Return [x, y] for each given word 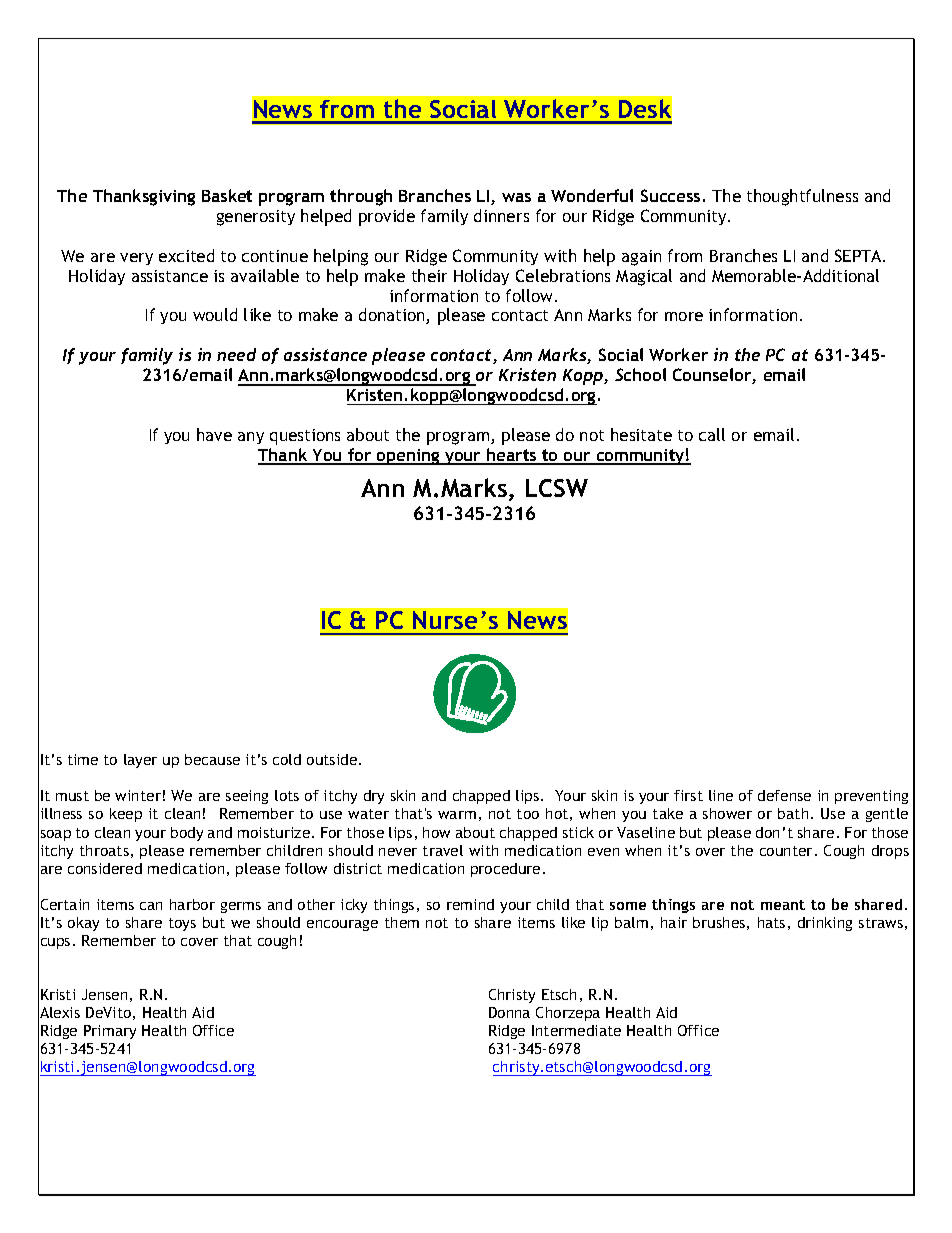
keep [126, 815]
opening [408, 457]
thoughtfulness [802, 197]
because [212, 759]
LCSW [557, 488]
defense [784, 795]
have [214, 434]
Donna [509, 1012]
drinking [825, 924]
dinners [501, 215]
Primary [110, 1032]
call [712, 434]
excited [186, 255]
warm [457, 815]
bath [793, 813]
